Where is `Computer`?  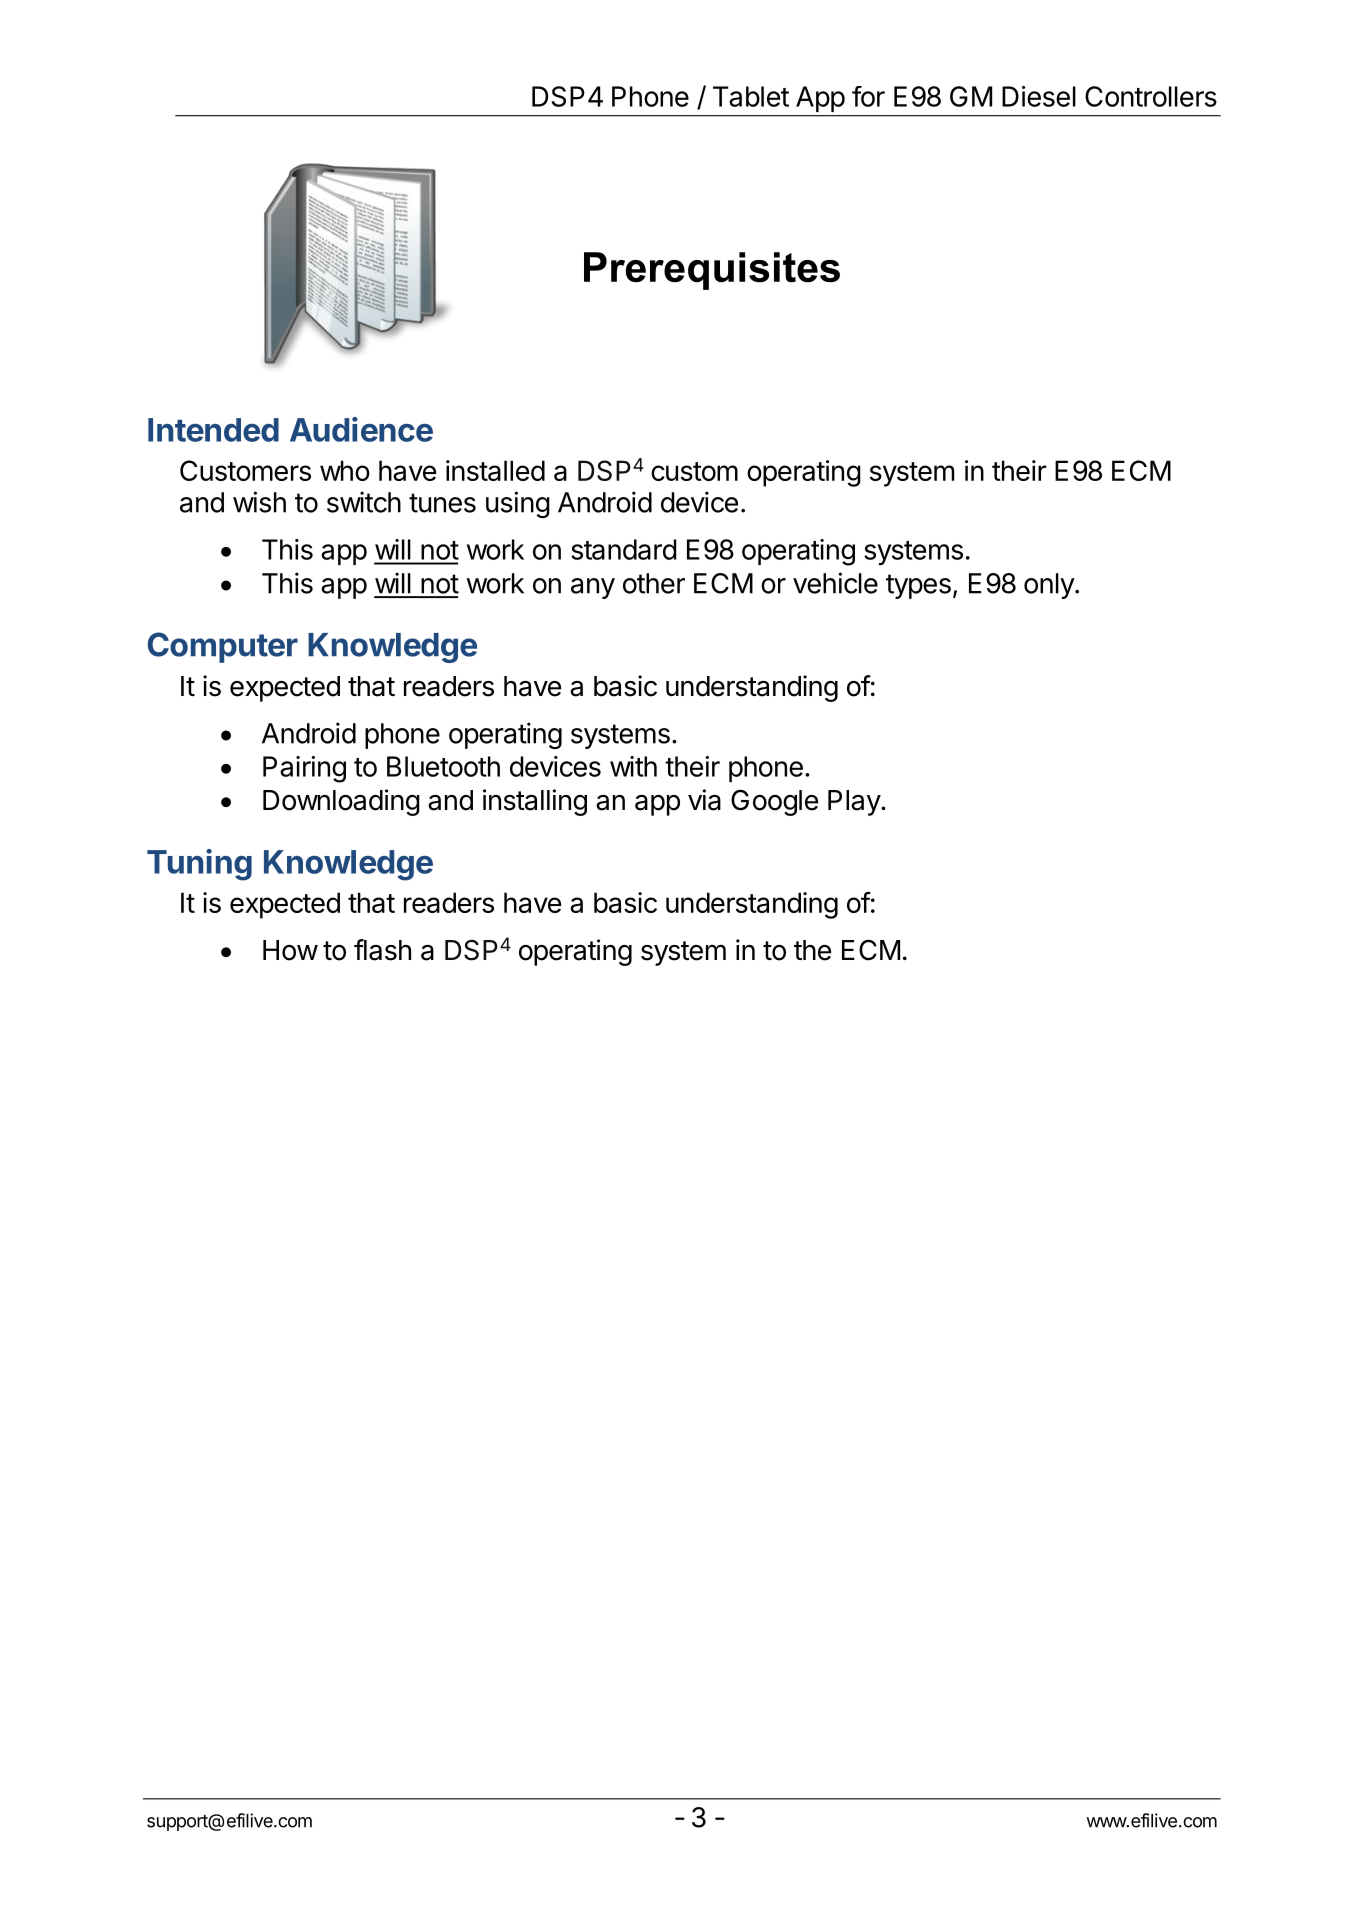 Computer is located at coordinates (223, 647).
